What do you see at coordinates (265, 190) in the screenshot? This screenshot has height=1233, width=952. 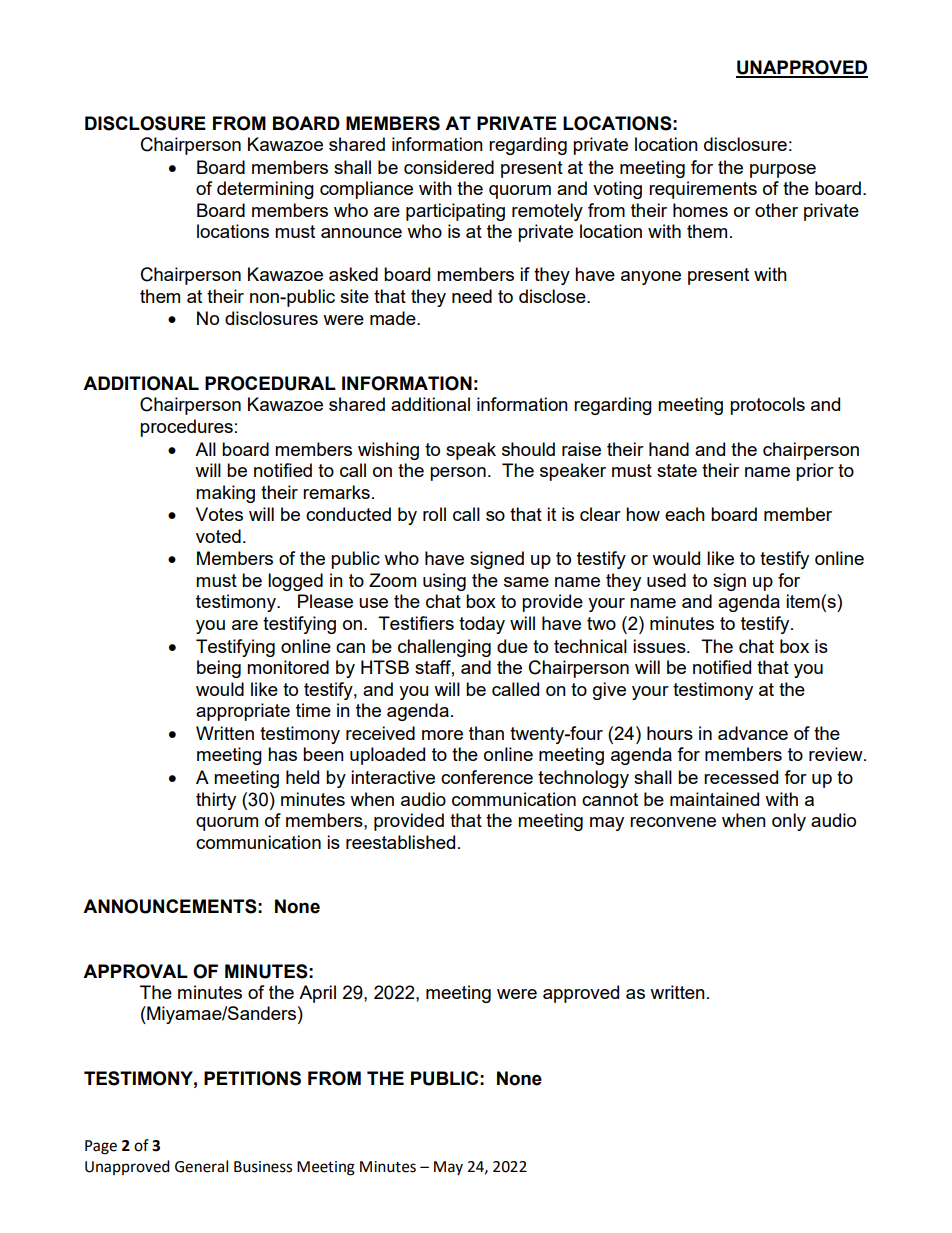 I see `determining` at bounding box center [265, 190].
